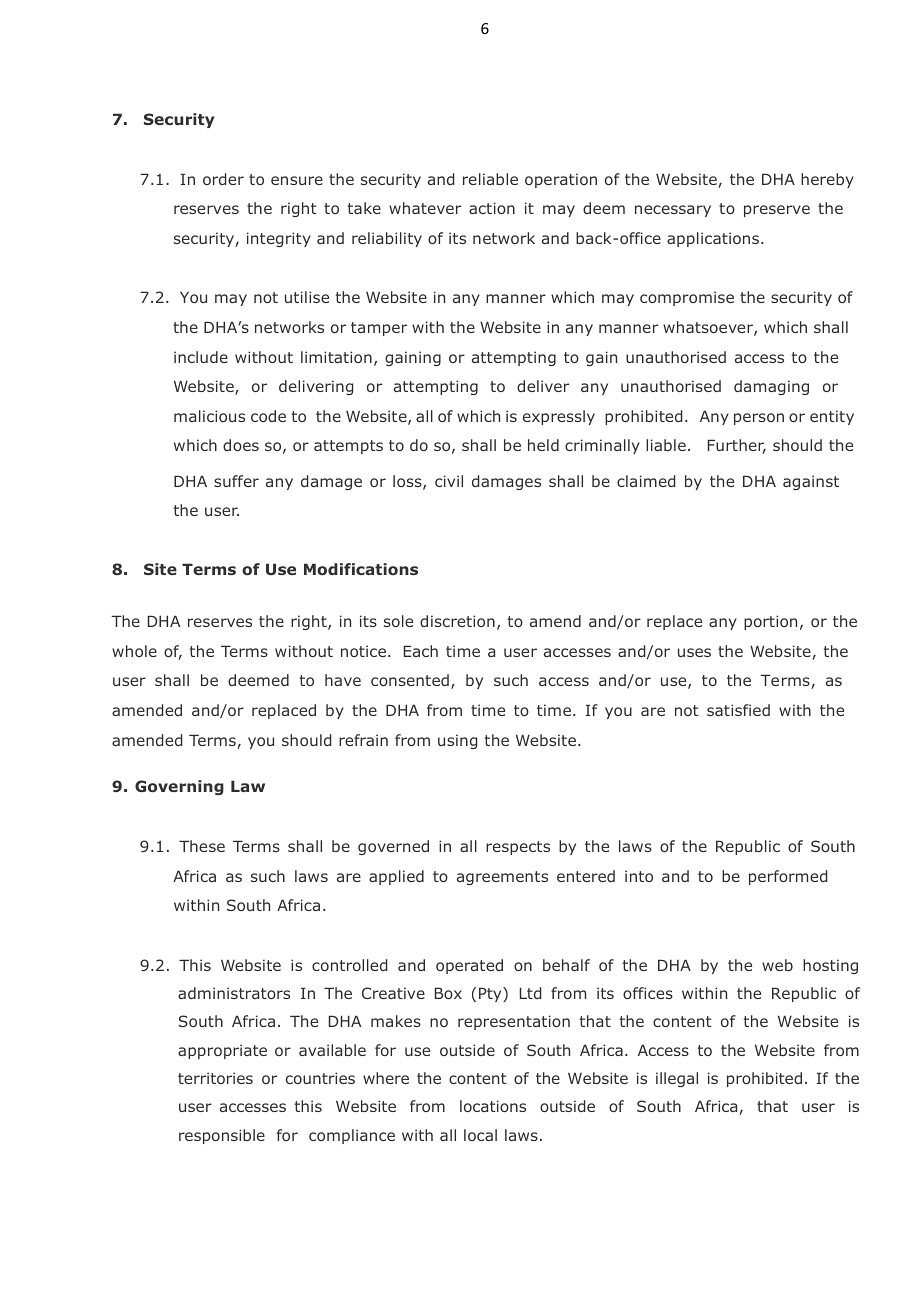 The image size is (924, 1308). I want to click on held, so click(543, 445).
